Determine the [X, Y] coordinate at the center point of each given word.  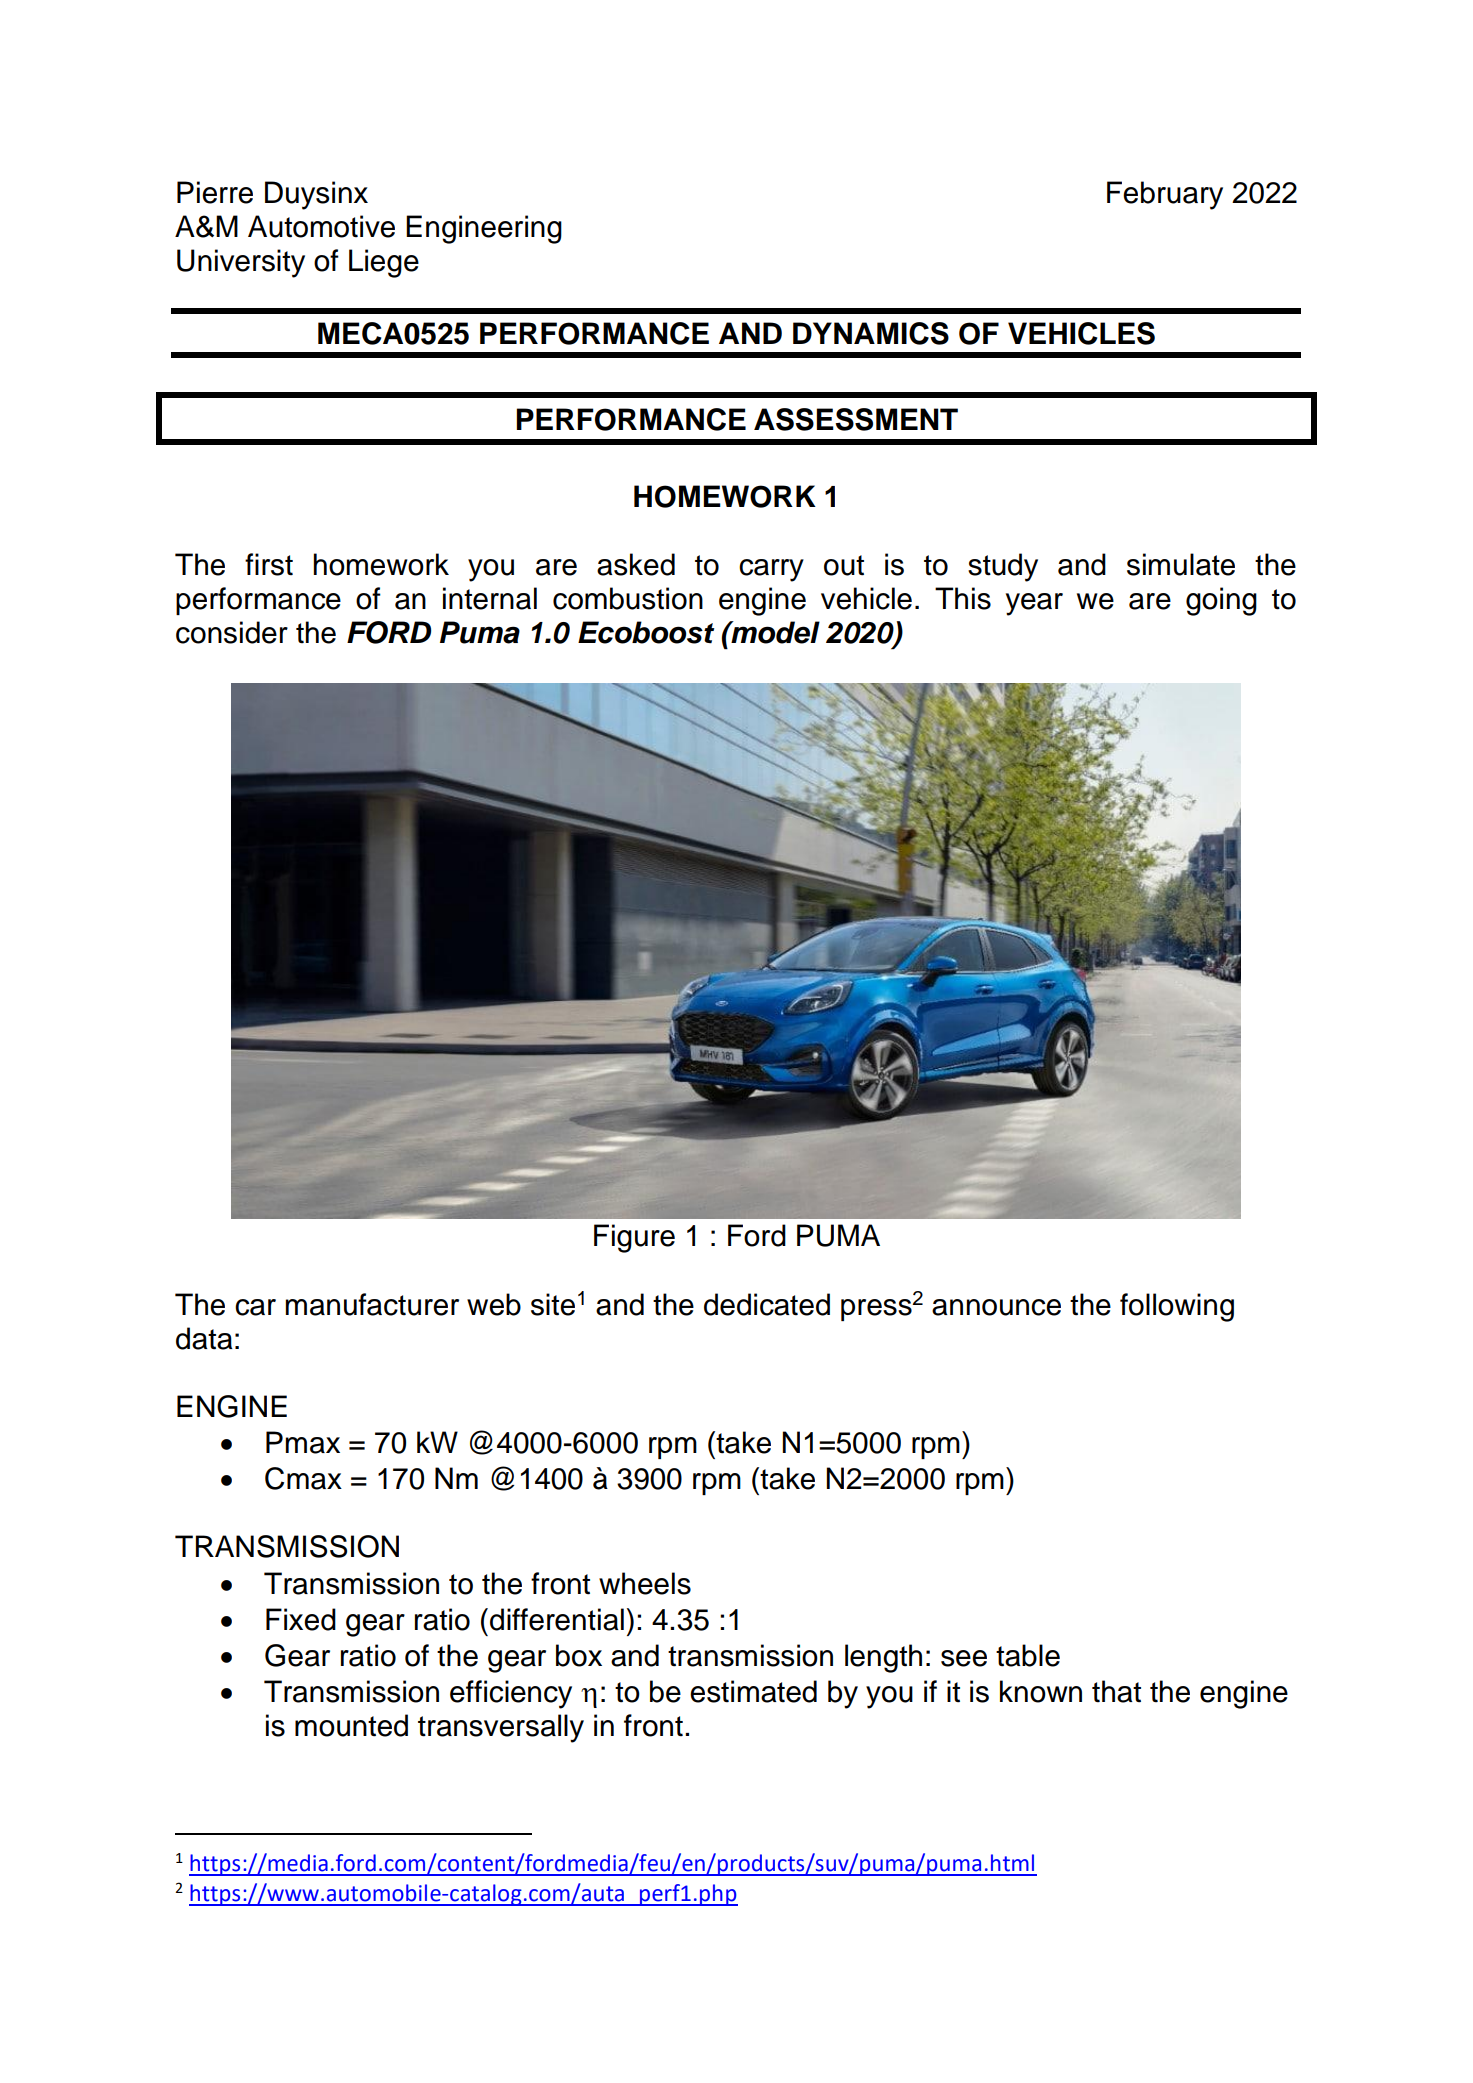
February [1165, 195]
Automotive [321, 226]
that [1116, 1691]
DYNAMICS [871, 333]
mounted [351, 1725]
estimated [753, 1691]
